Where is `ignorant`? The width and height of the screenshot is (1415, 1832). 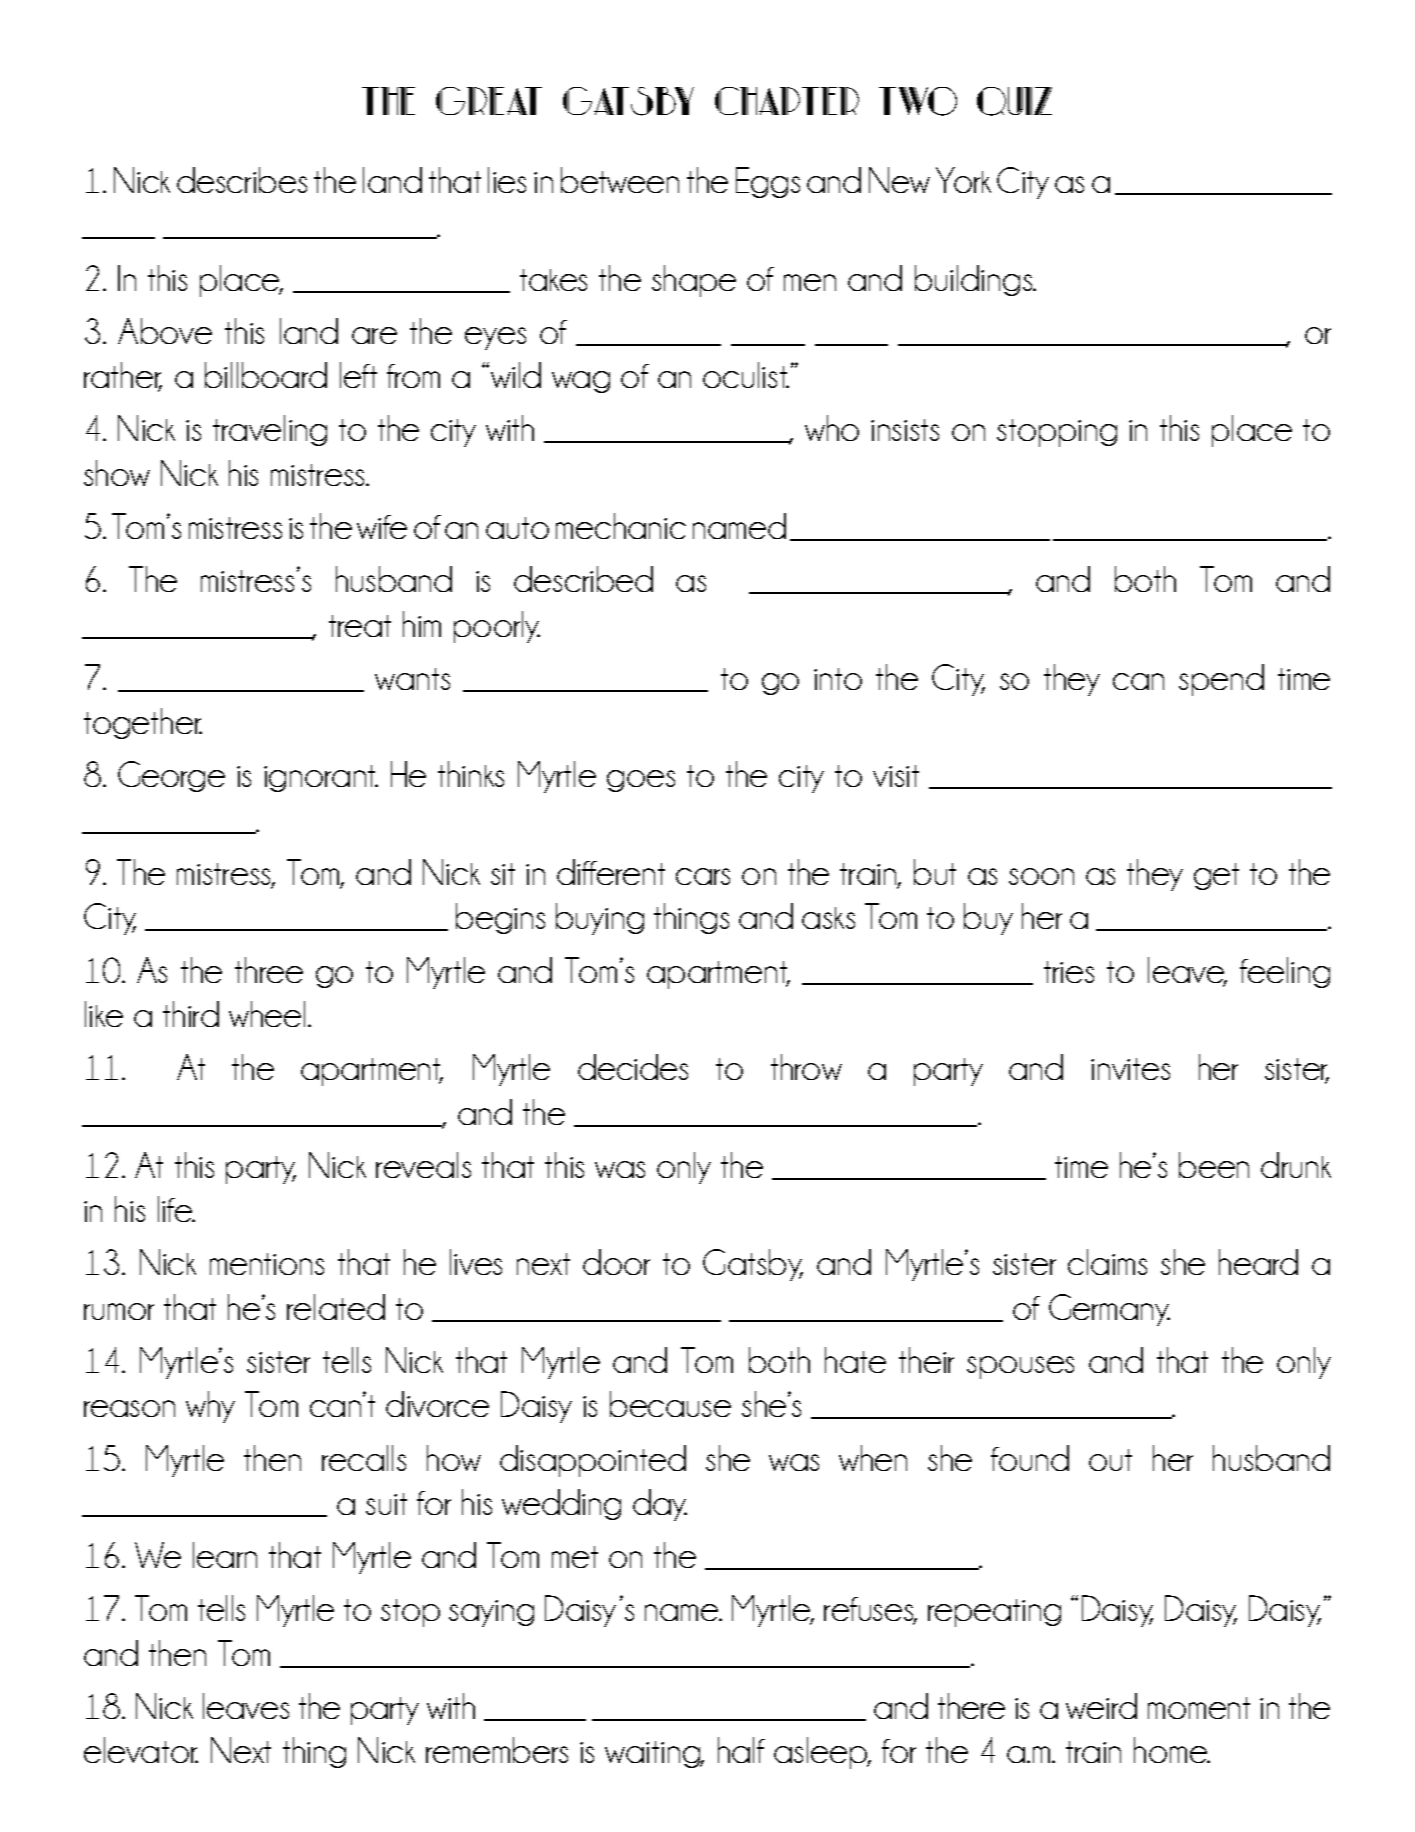
ignorant is located at coordinates (321, 778).
